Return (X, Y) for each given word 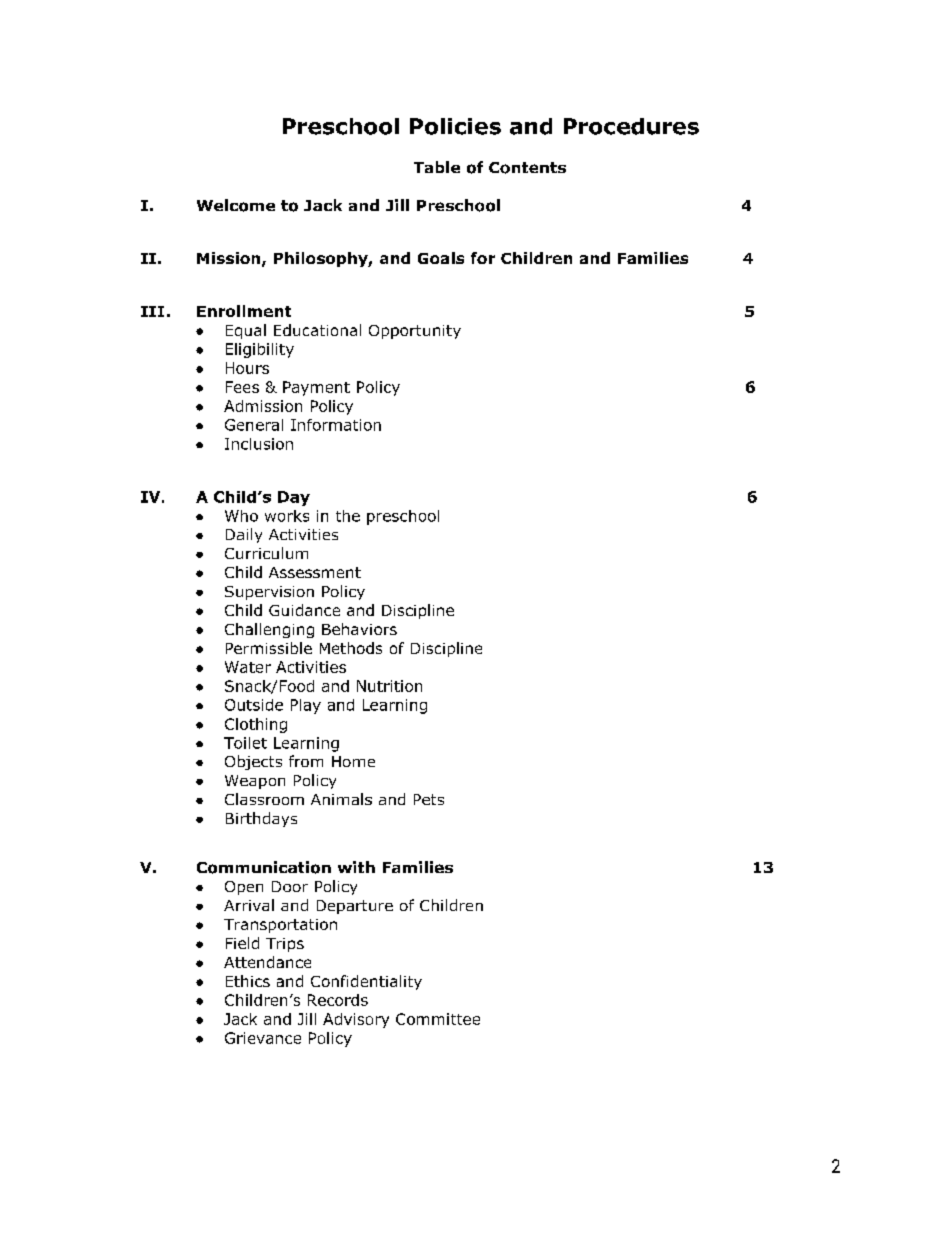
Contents (527, 168)
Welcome (236, 205)
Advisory (356, 1020)
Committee (438, 1019)
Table (437, 167)
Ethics (248, 981)
